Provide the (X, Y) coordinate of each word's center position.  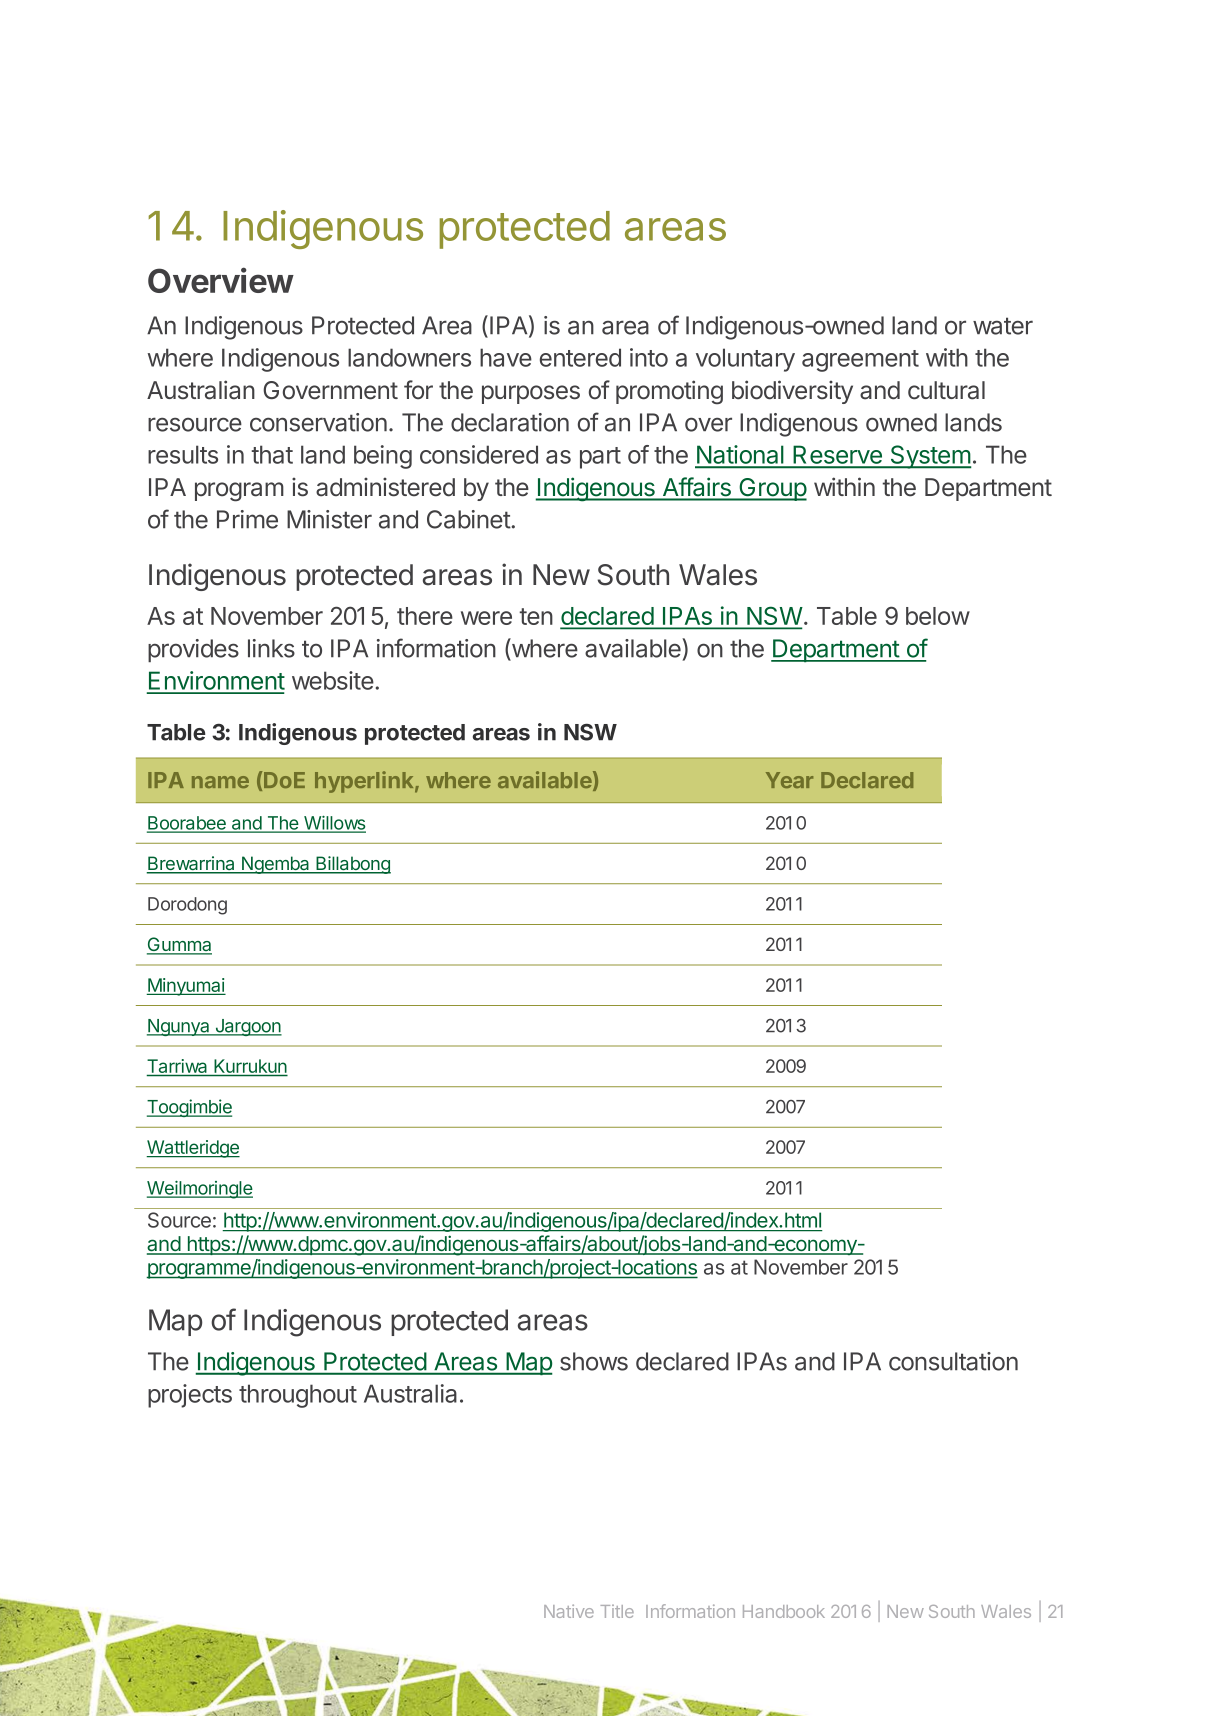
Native (569, 1611)
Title (617, 1611)
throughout (298, 1396)
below (938, 616)
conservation (318, 422)
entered (580, 357)
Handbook (784, 1611)
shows (594, 1361)
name (220, 782)
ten (536, 616)
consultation (953, 1361)
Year (789, 780)
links (271, 648)
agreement (860, 361)
